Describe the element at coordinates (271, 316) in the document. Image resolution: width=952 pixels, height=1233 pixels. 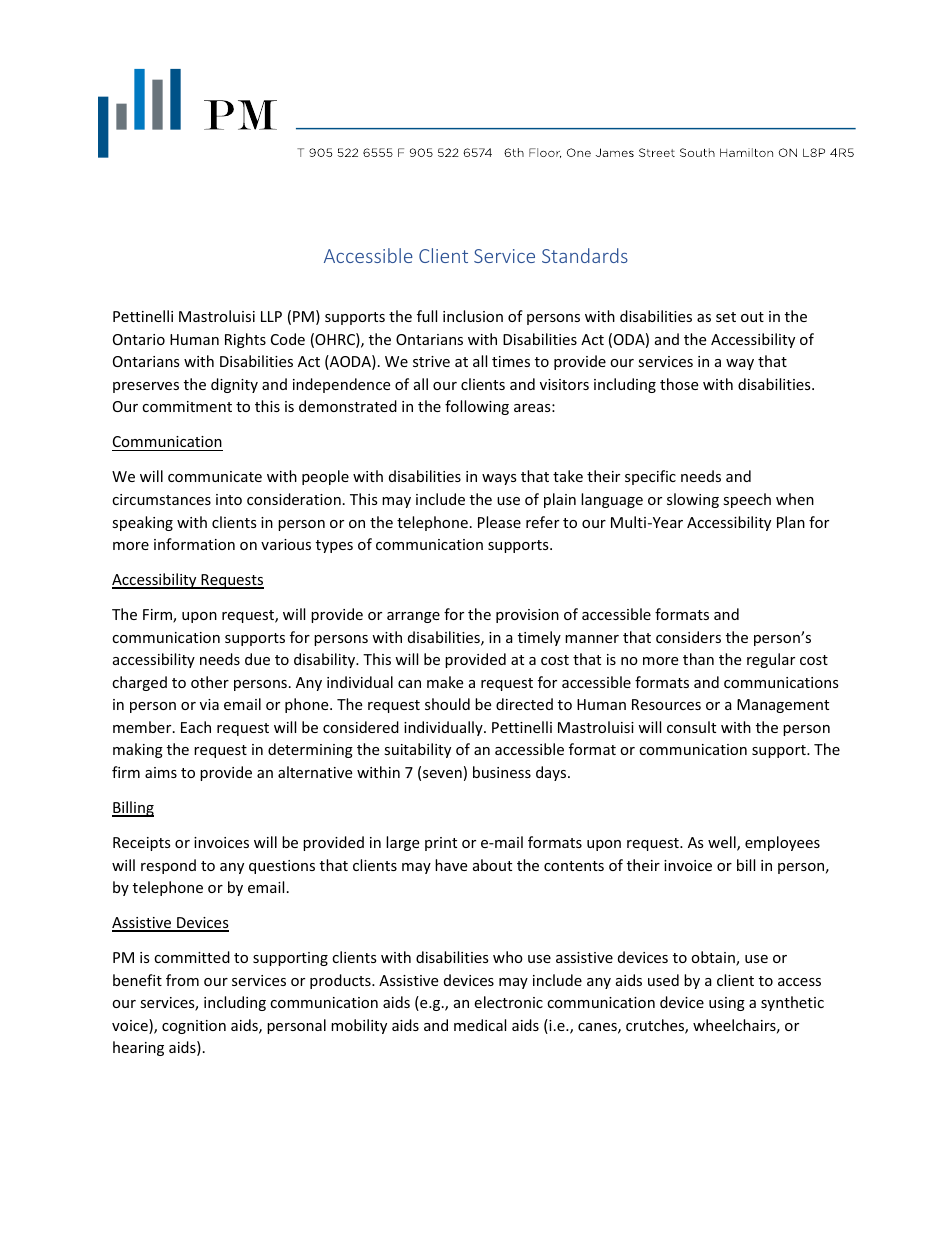
I see `LLP` at that location.
